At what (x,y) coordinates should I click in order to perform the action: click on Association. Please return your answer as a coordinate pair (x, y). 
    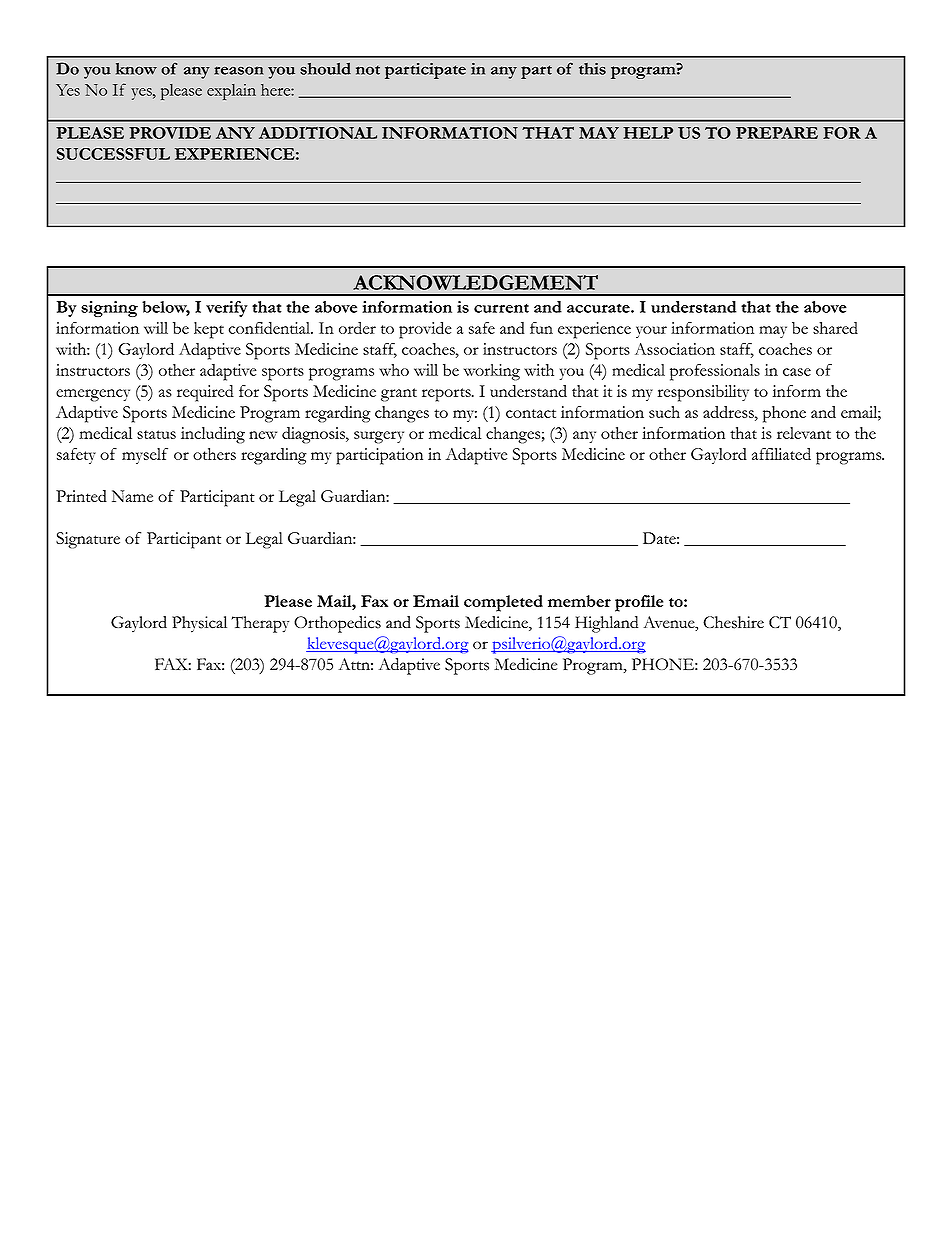
    Looking at the image, I should click on (675, 349).
